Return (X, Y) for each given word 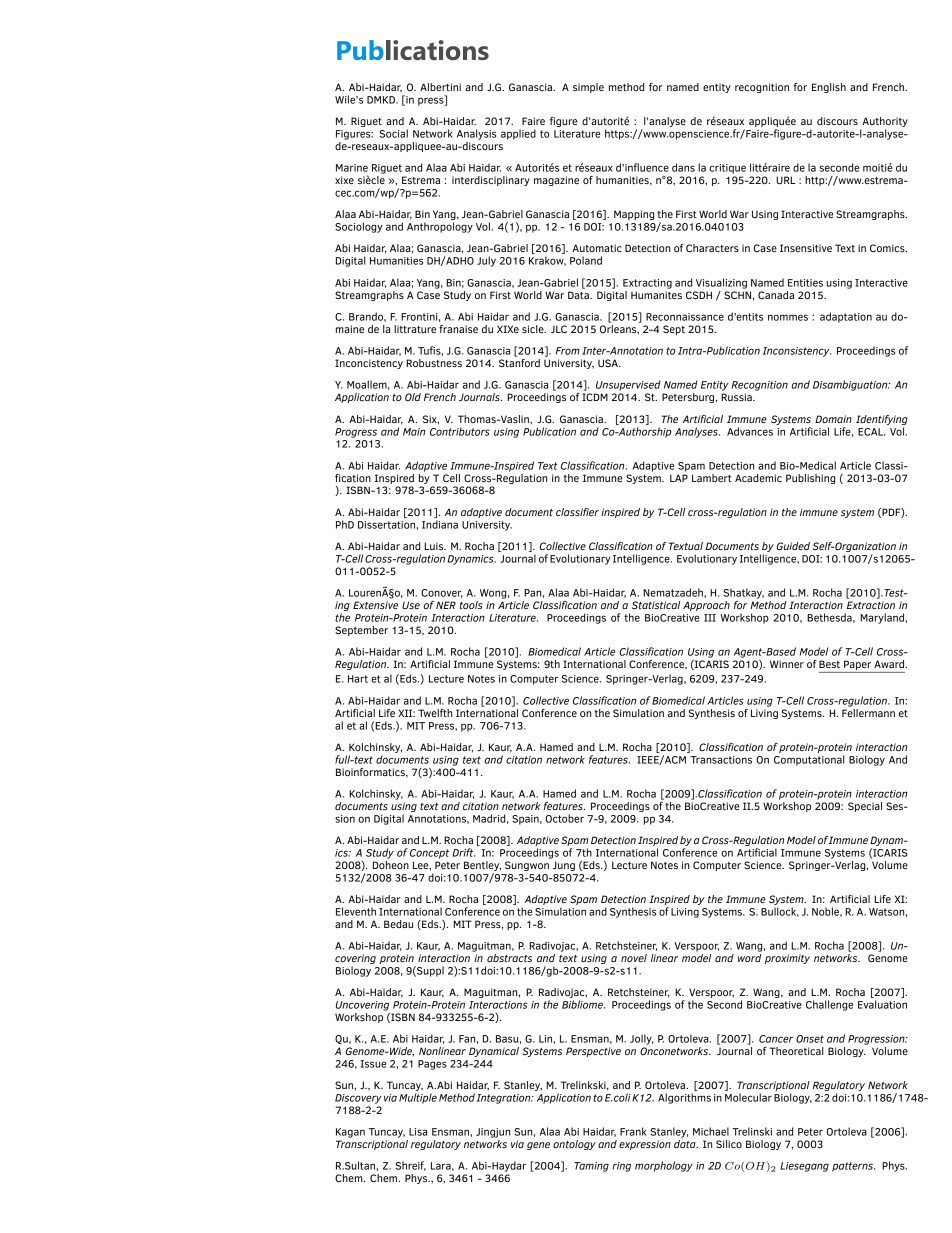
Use (411, 605)
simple (588, 88)
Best (829, 664)
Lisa (418, 1132)
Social (394, 133)
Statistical (656, 605)
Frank (633, 1131)
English (829, 88)
